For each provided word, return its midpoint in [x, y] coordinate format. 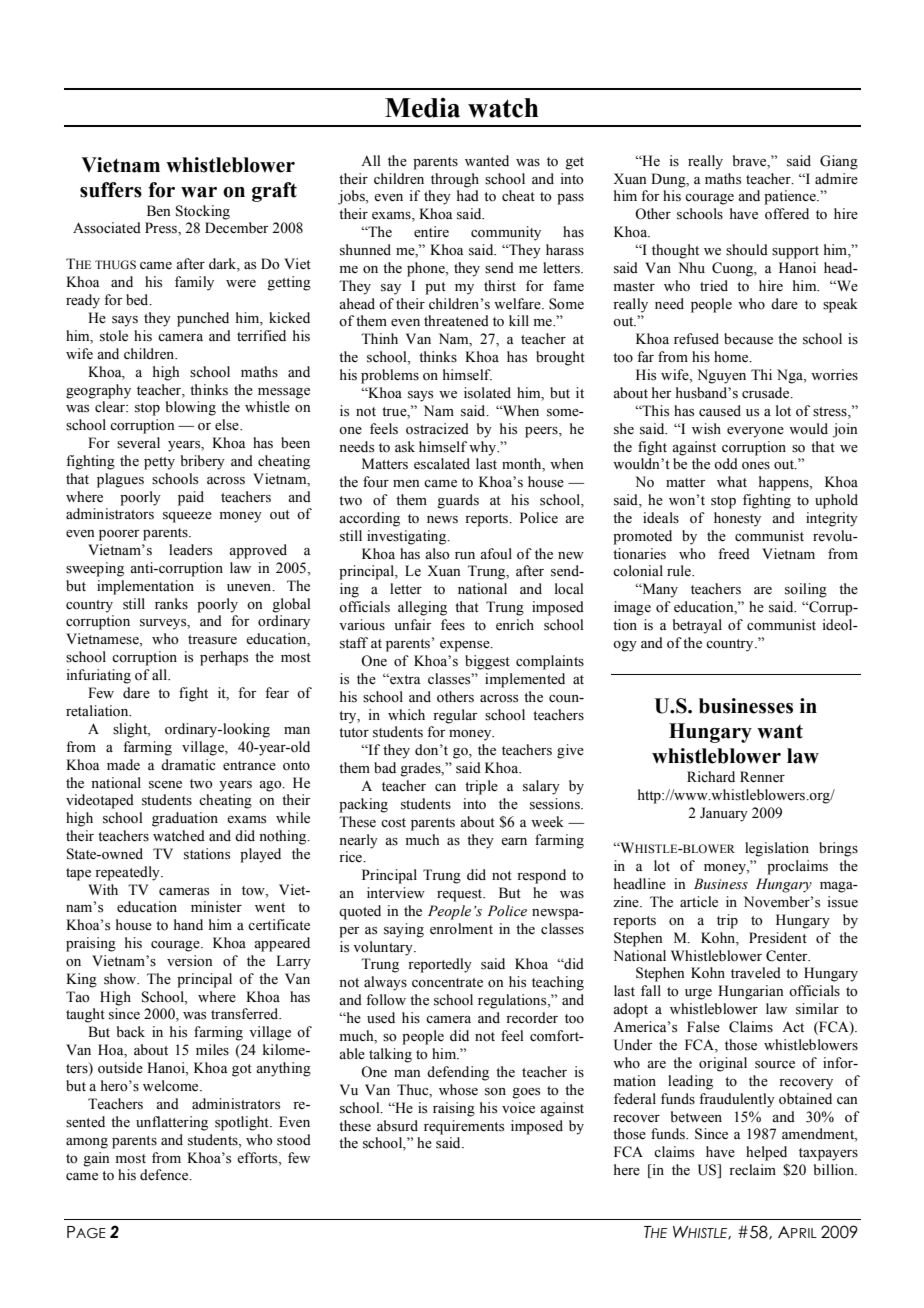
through [455, 180]
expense [466, 646]
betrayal [697, 626]
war [199, 192]
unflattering [172, 1123]
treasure [212, 640]
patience [791, 197]
